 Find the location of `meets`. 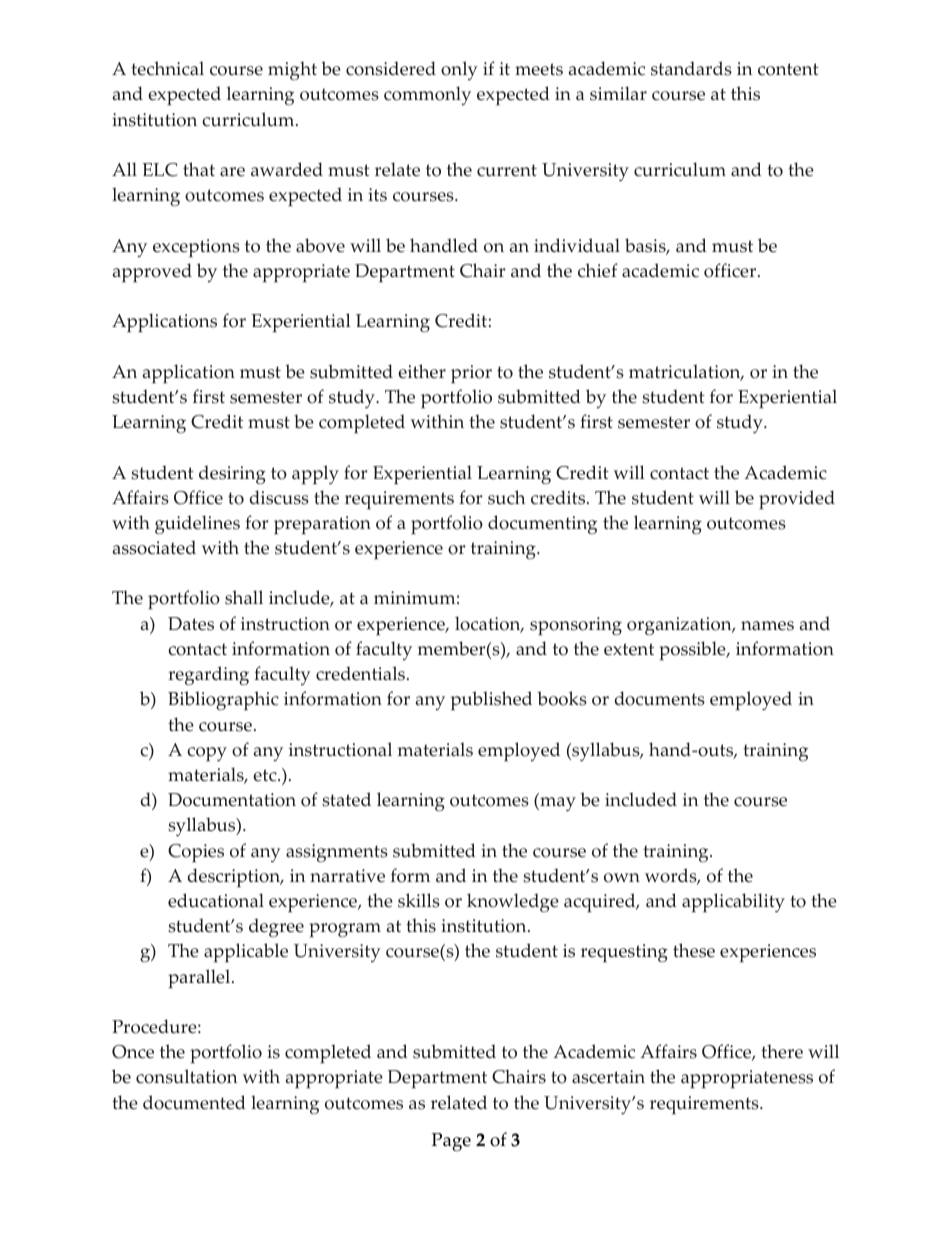

meets is located at coordinates (539, 69).
